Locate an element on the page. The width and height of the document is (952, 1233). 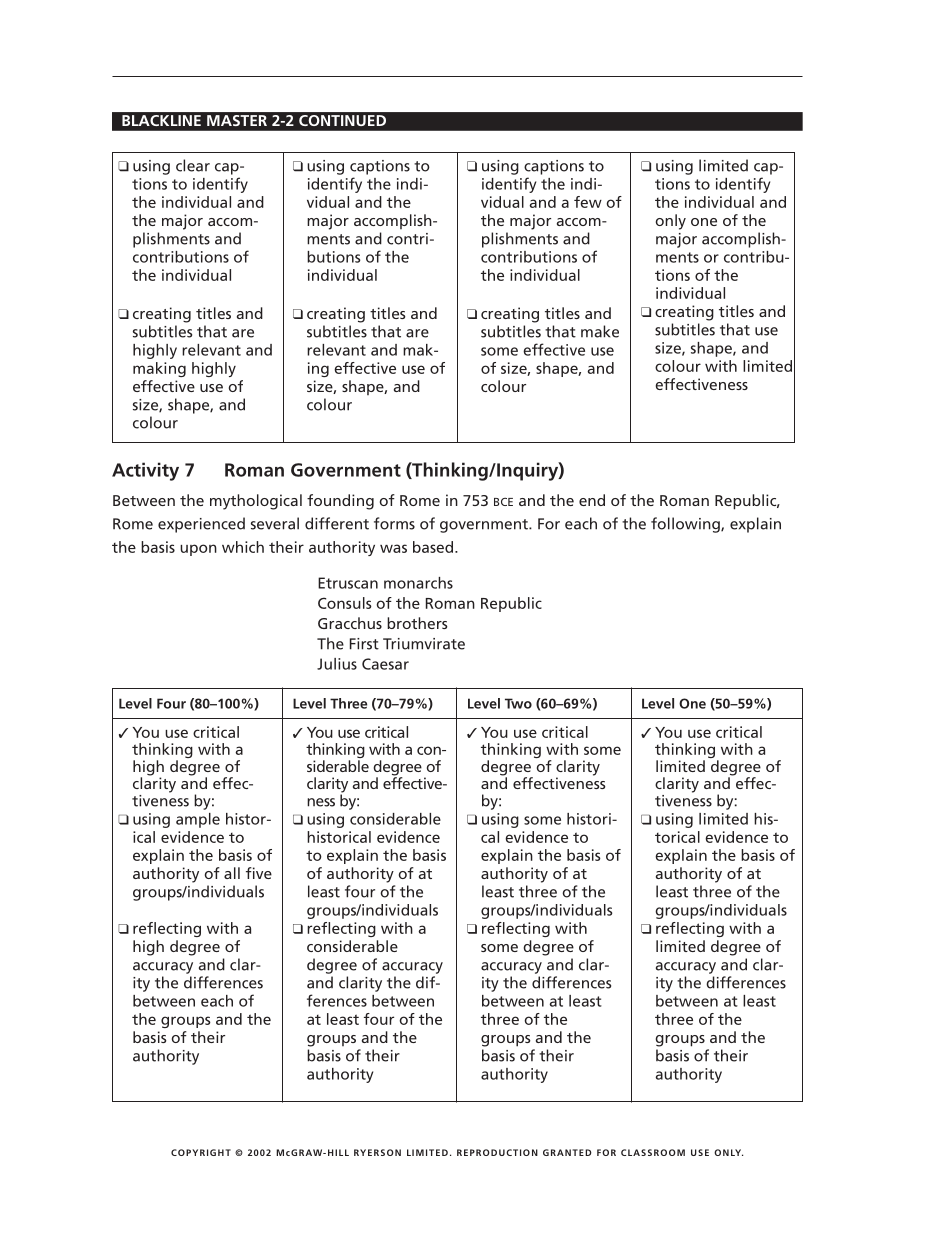
upon is located at coordinates (198, 550).
